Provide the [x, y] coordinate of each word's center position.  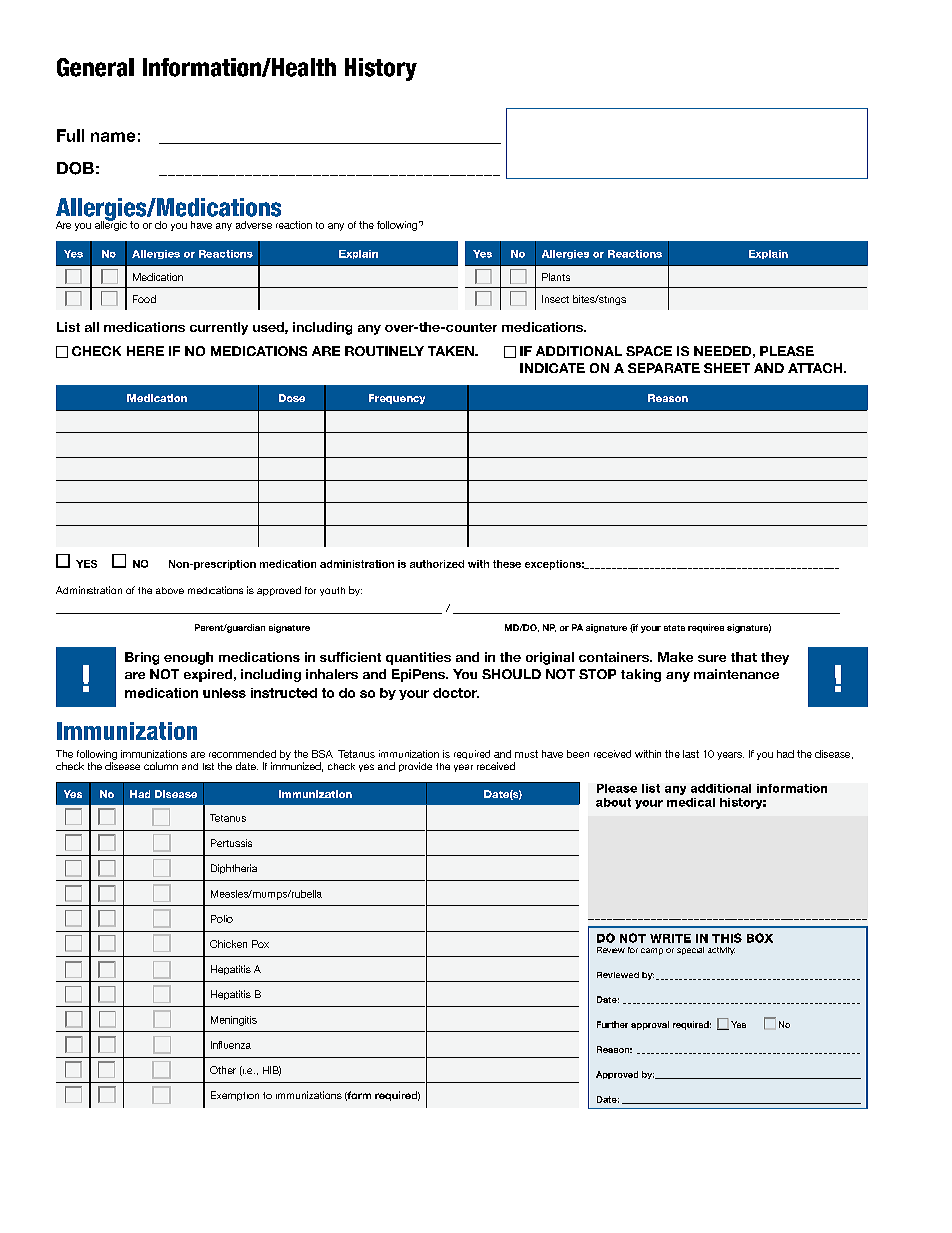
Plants [556, 277]
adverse [254, 225]
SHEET [727, 368]
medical [691, 802]
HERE [145, 351]
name [113, 137]
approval [650, 1025]
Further [612, 1024]
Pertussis [231, 843]
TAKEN [452, 351]
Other [223, 1070]
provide [415, 767]
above [170, 590]
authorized [437, 564]
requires [706, 628]
